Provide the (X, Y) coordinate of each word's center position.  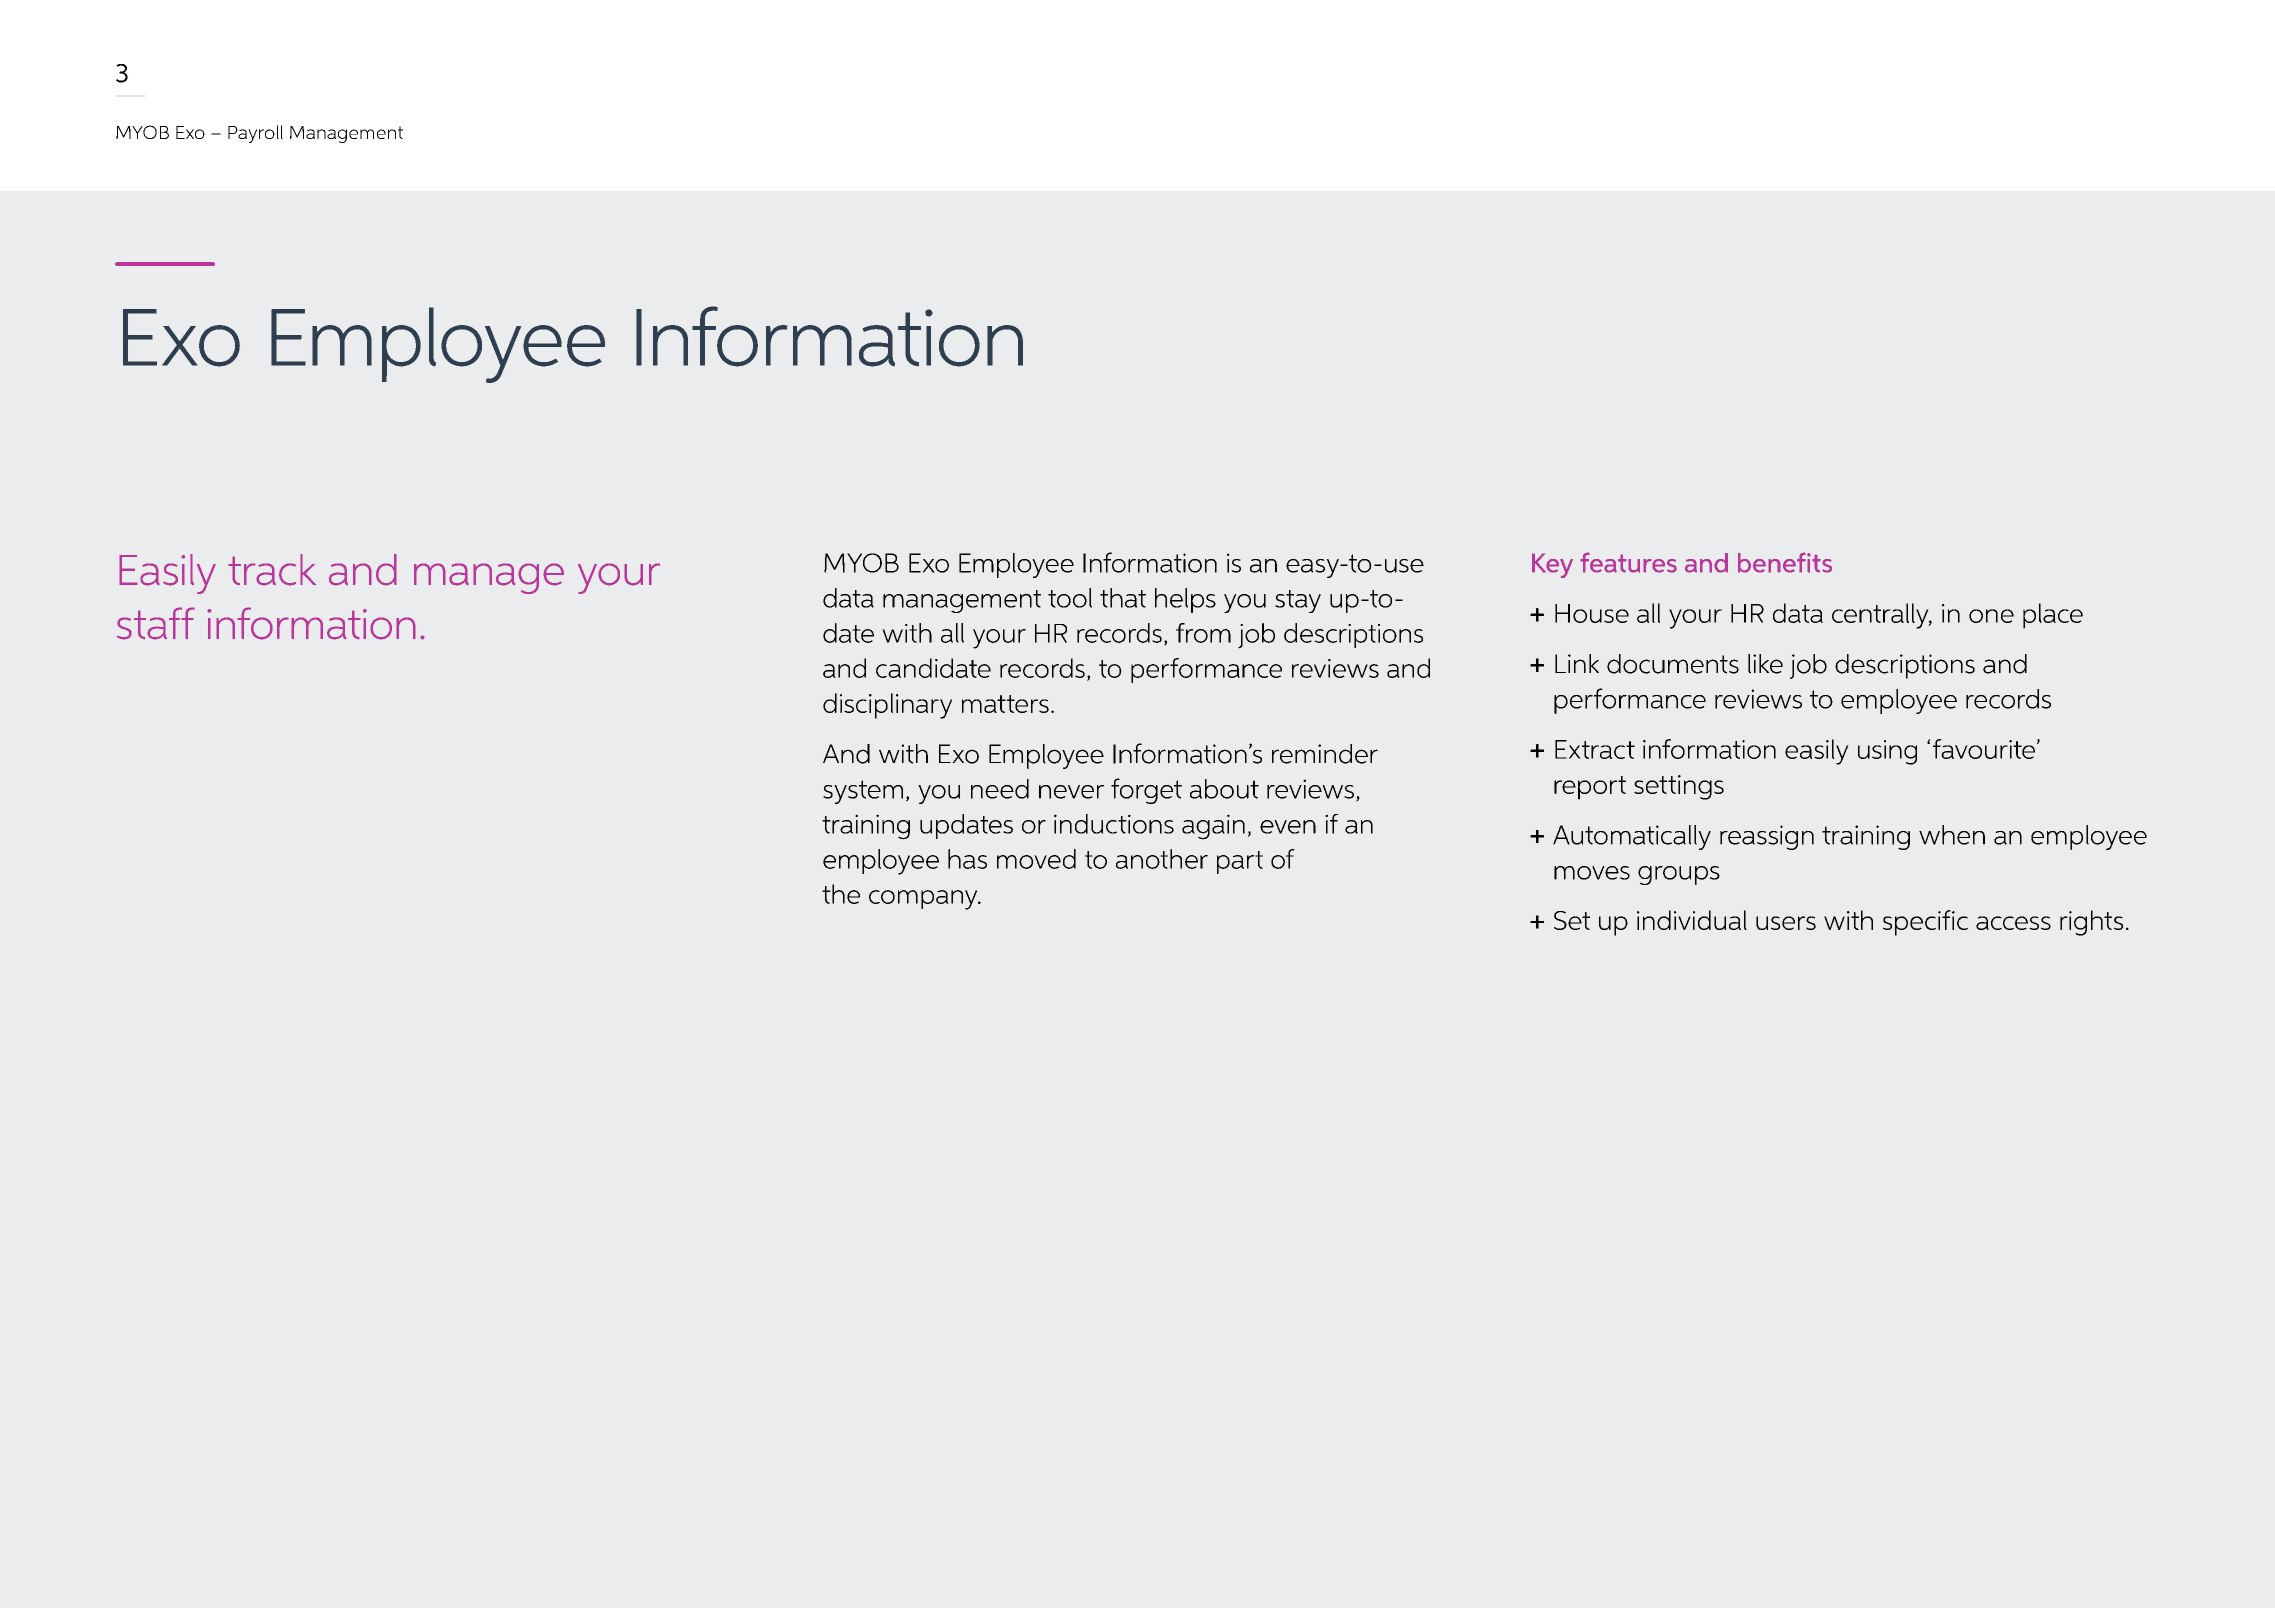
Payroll (255, 134)
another (1162, 859)
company (924, 900)
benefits (1785, 562)
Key (1552, 565)
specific (1925, 923)
